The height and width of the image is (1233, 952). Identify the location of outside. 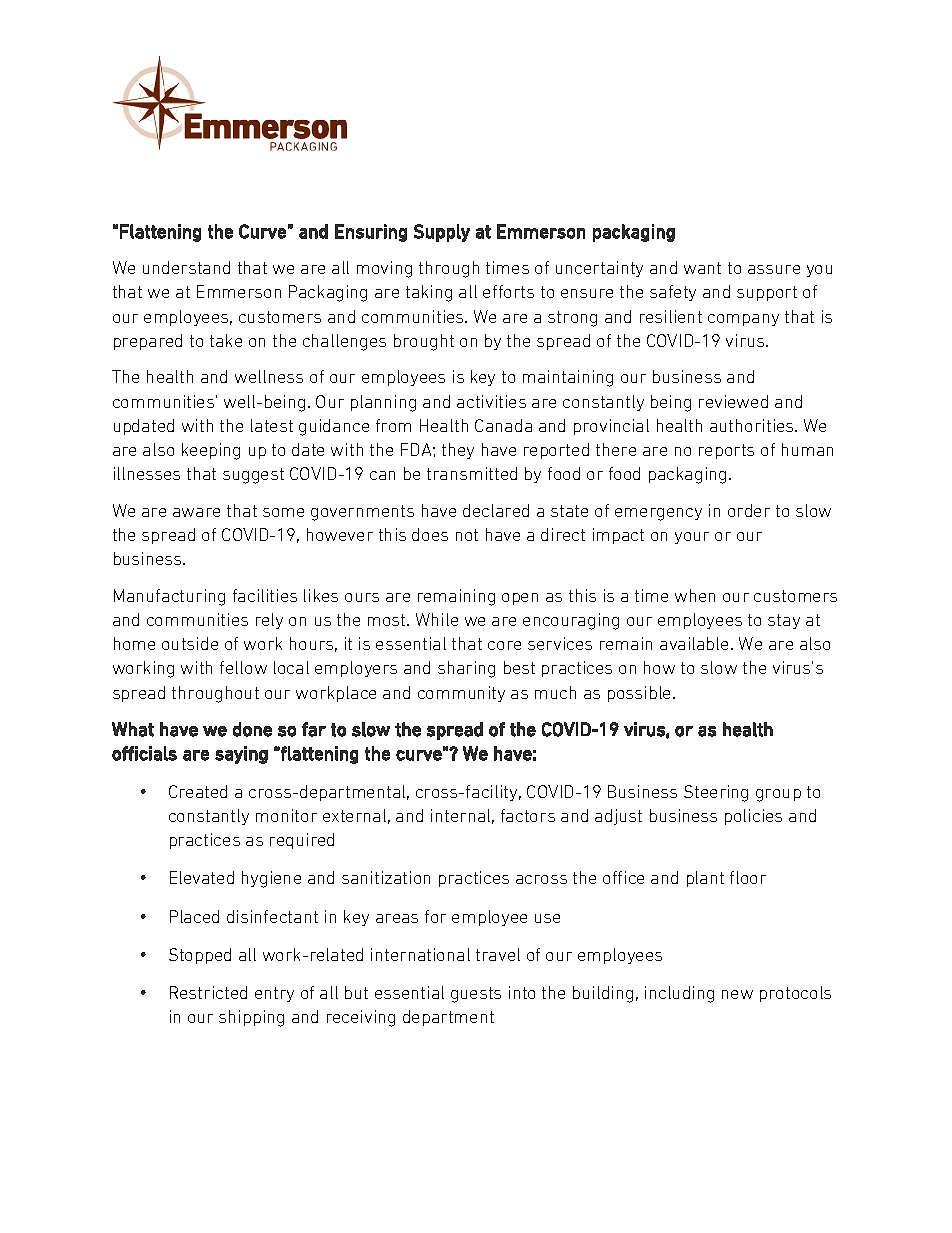
(190, 643).
